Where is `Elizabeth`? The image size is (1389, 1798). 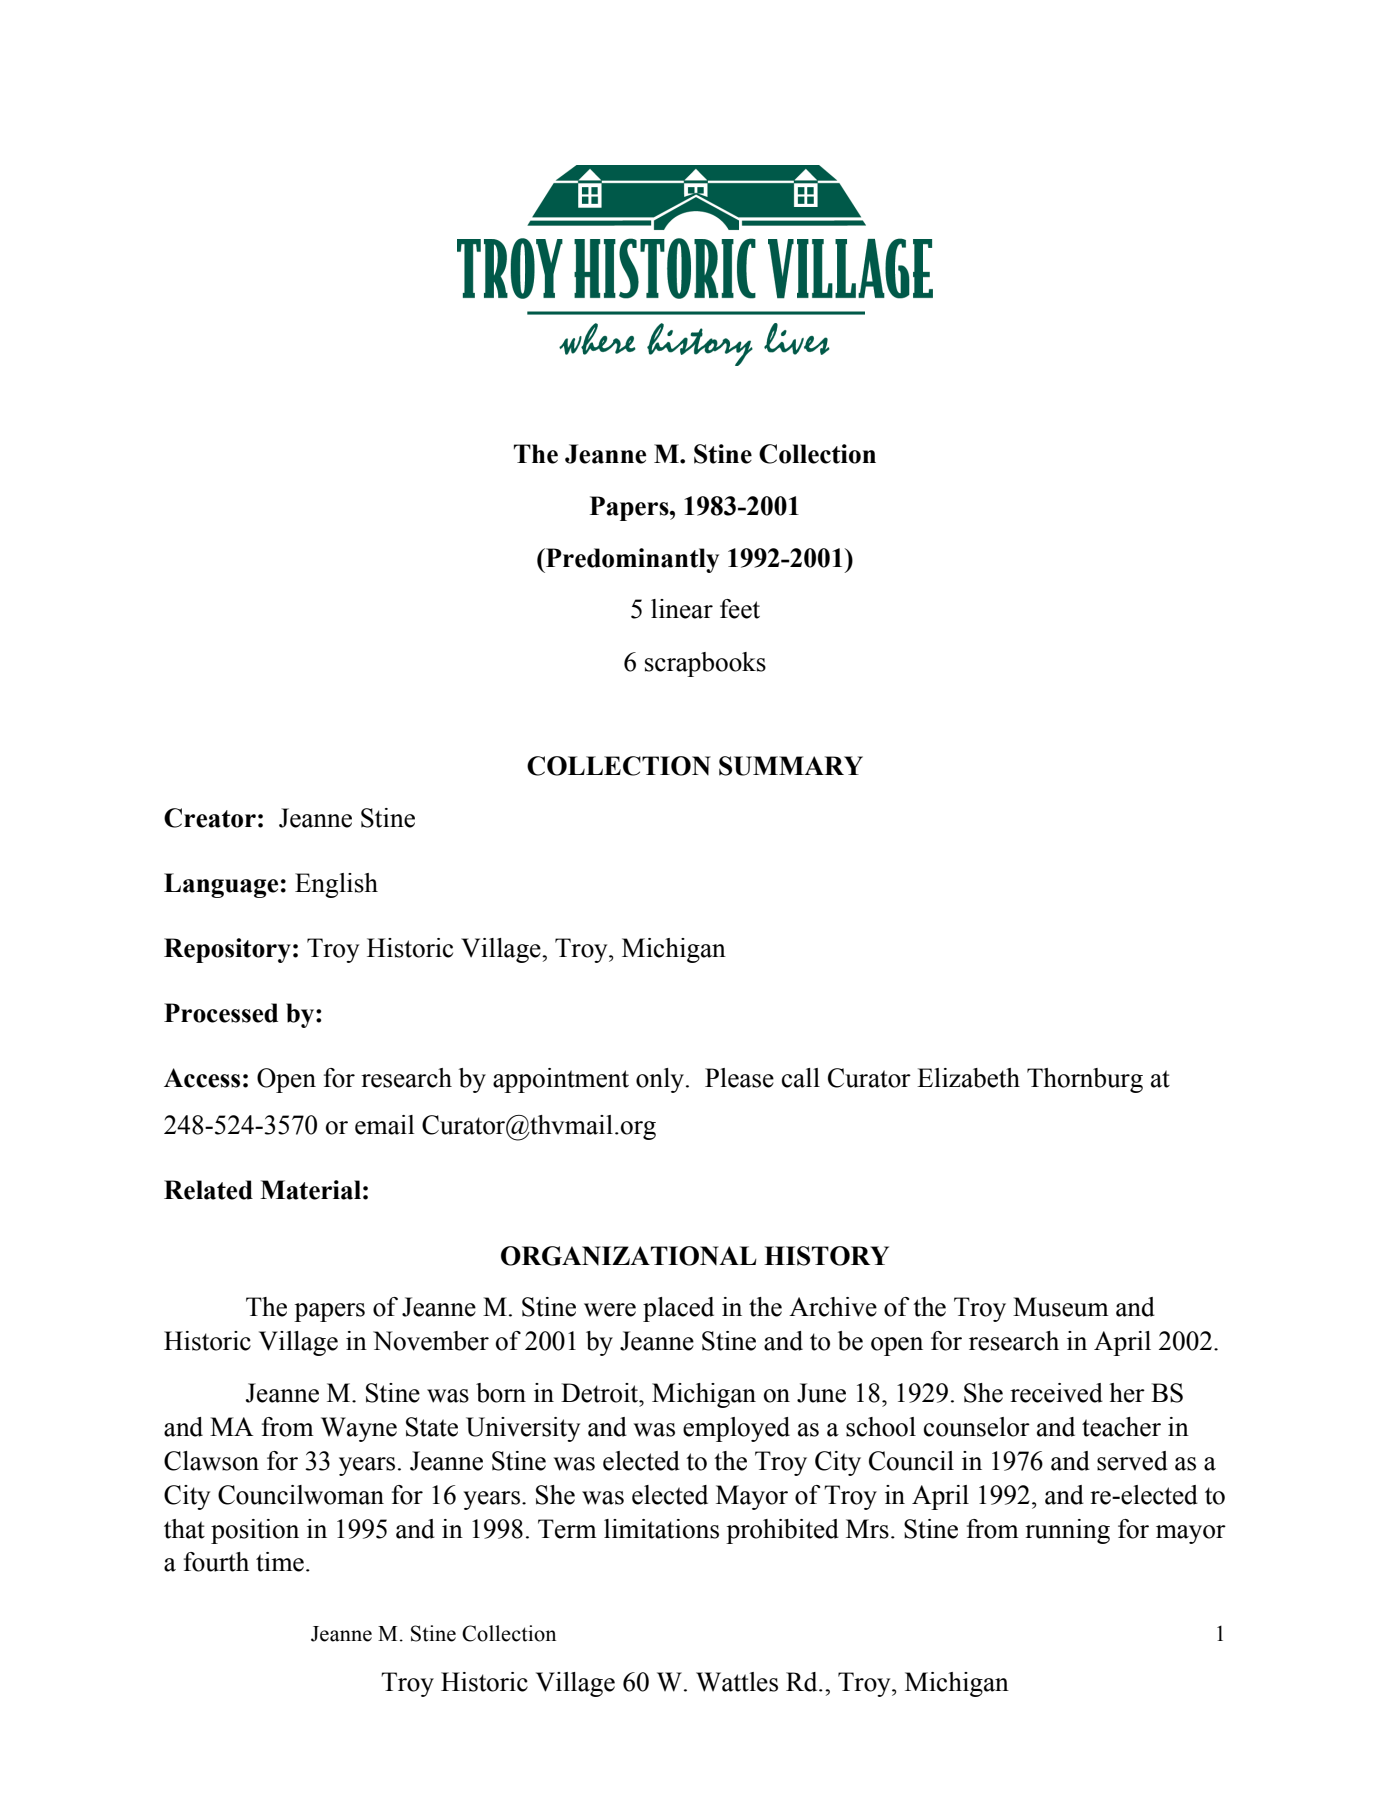 Elizabeth is located at coordinates (968, 1078).
